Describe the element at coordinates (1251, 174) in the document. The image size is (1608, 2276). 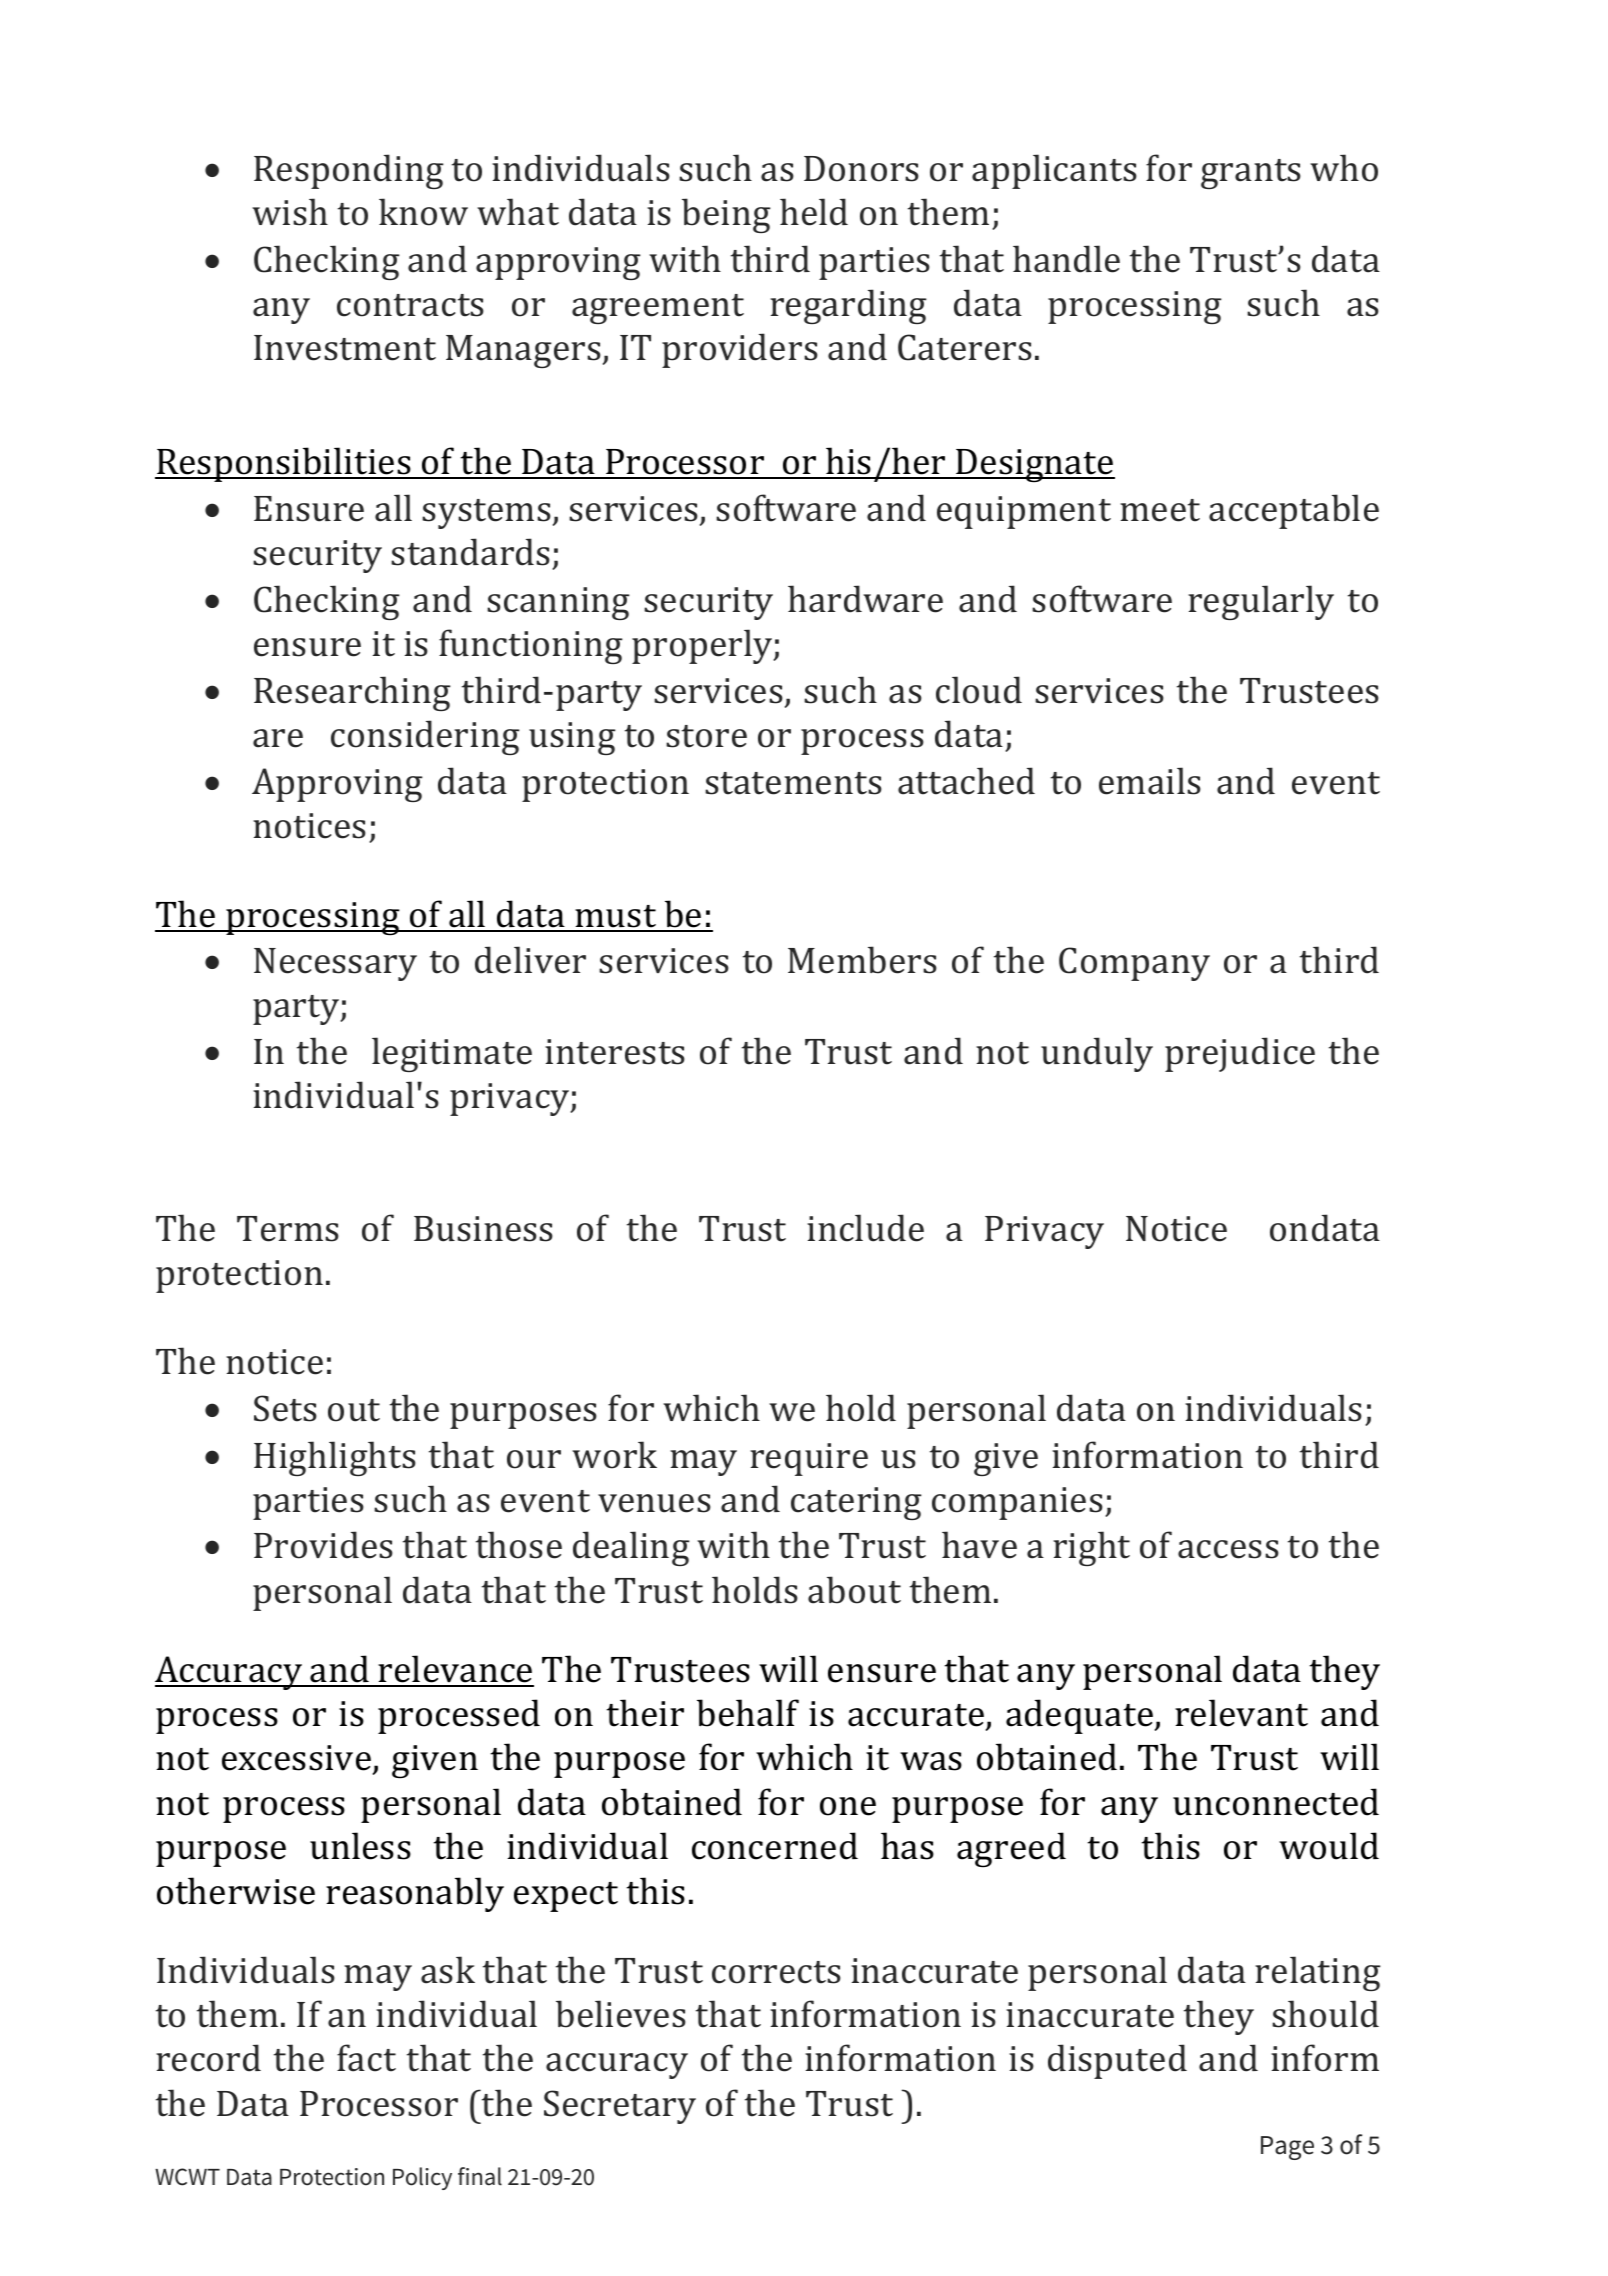
I see `grants` at that location.
